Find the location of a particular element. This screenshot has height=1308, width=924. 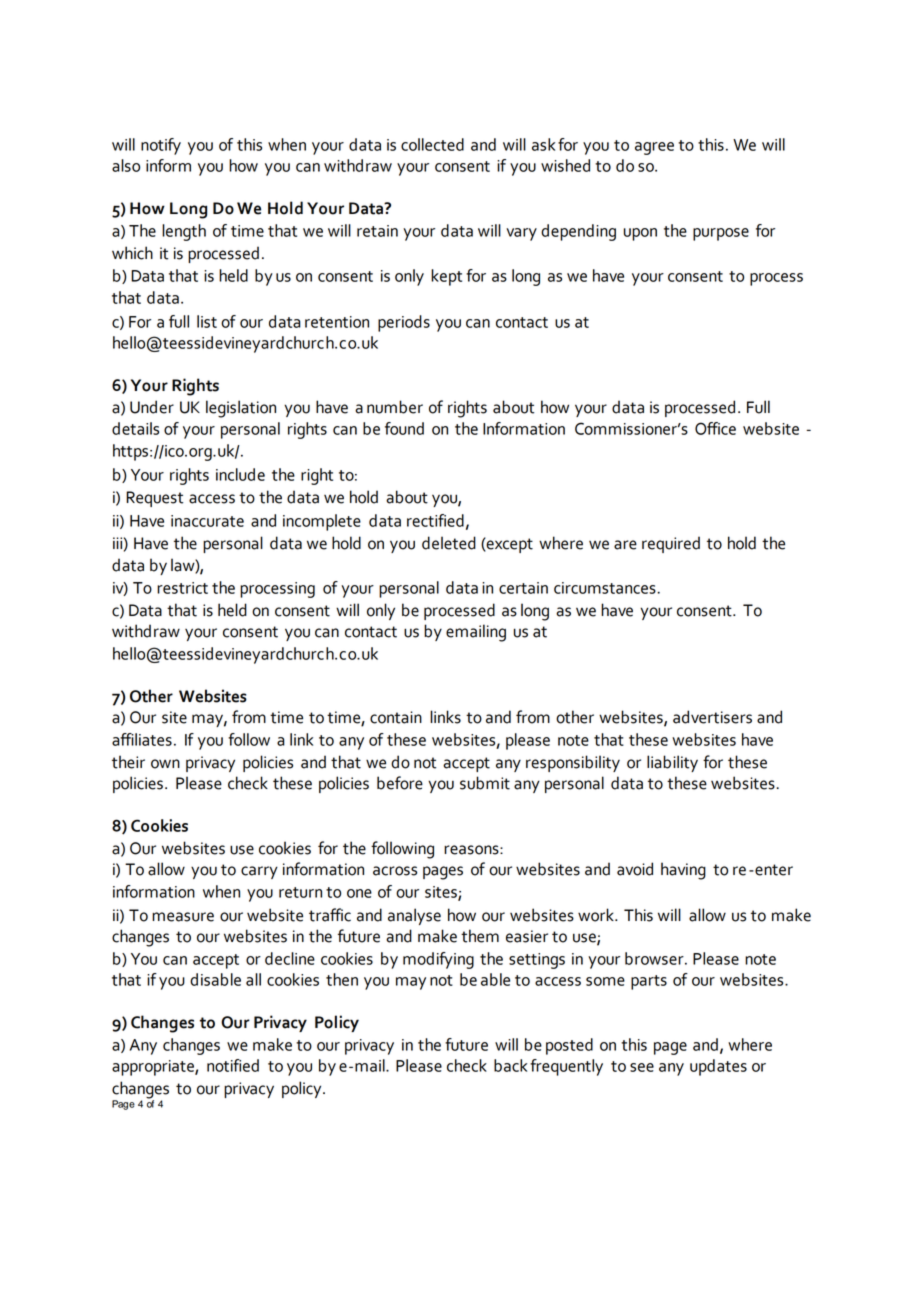

restrict is located at coordinates (182, 588).
